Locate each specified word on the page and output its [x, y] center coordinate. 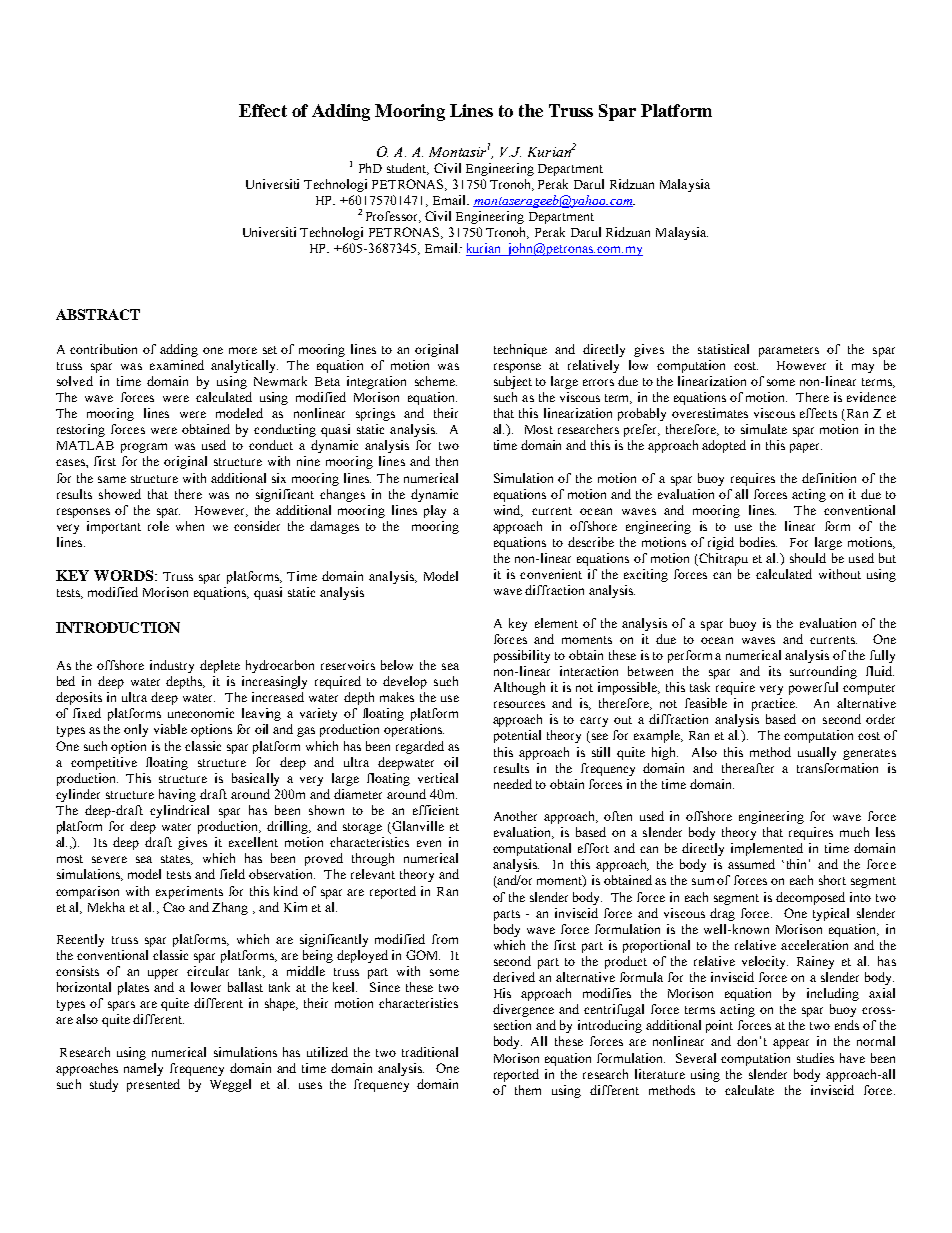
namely [143, 1069]
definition [829, 478]
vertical [438, 778]
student [408, 169]
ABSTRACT [98, 314]
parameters [789, 351]
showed [120, 494]
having [177, 795]
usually [817, 753]
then [447, 461]
